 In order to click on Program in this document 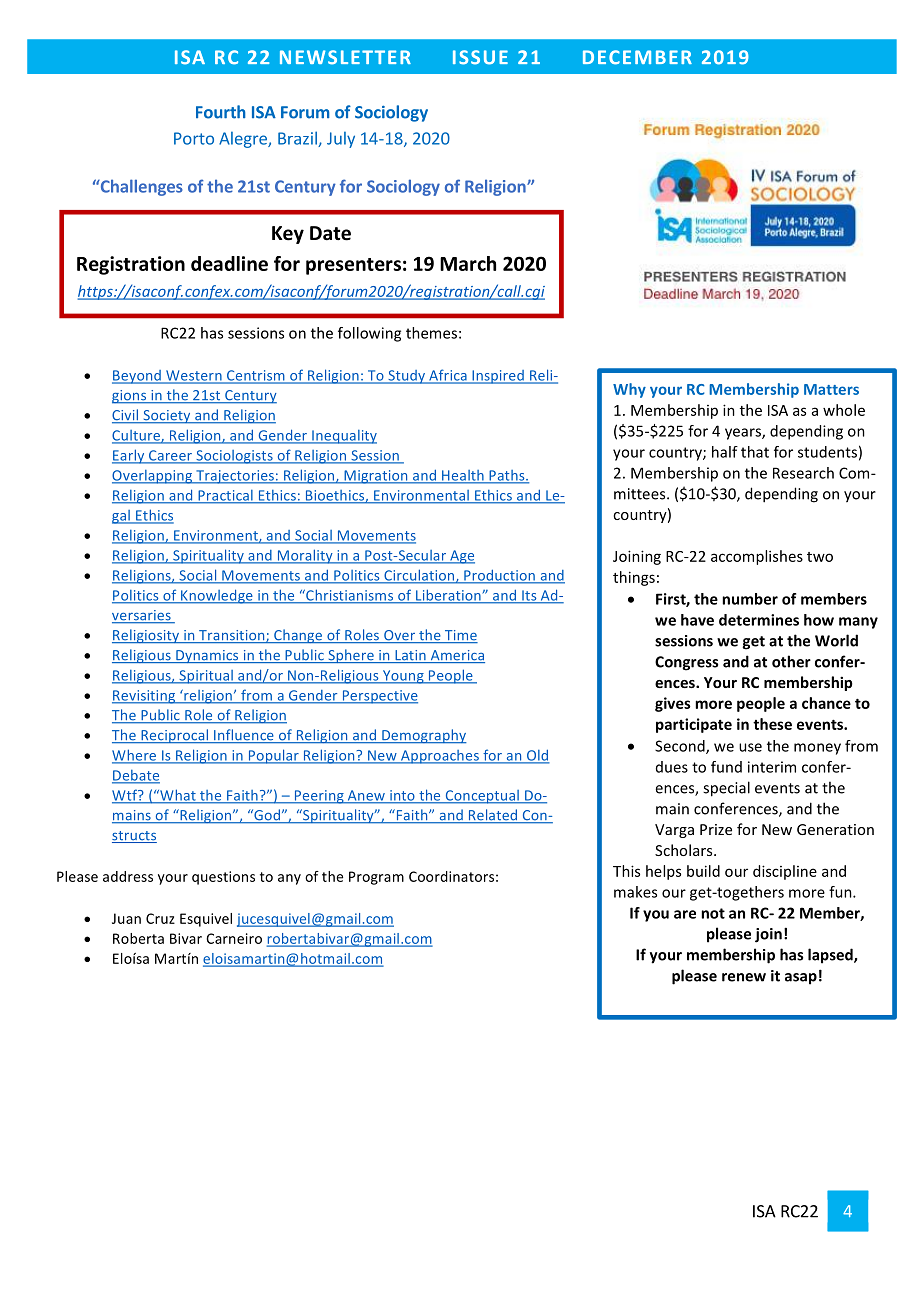, I will do `click(376, 878)`.
